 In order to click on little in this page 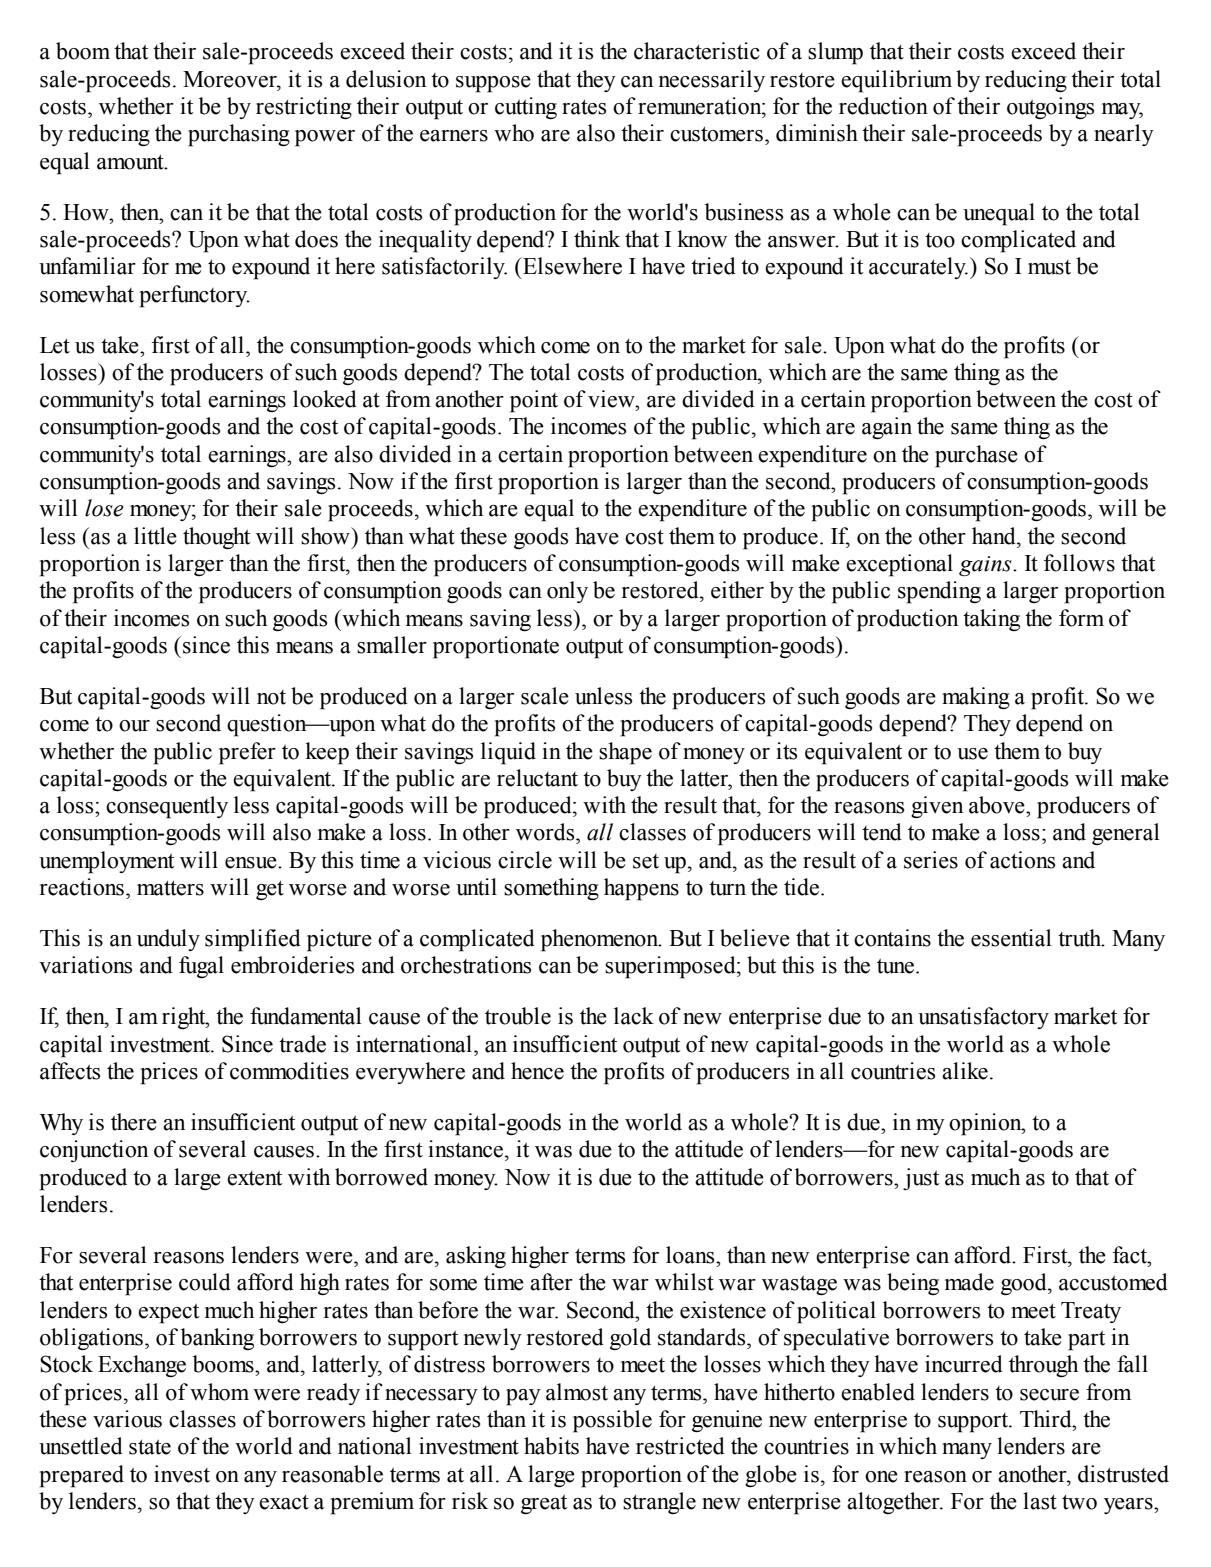, I will do `click(155, 536)`.
